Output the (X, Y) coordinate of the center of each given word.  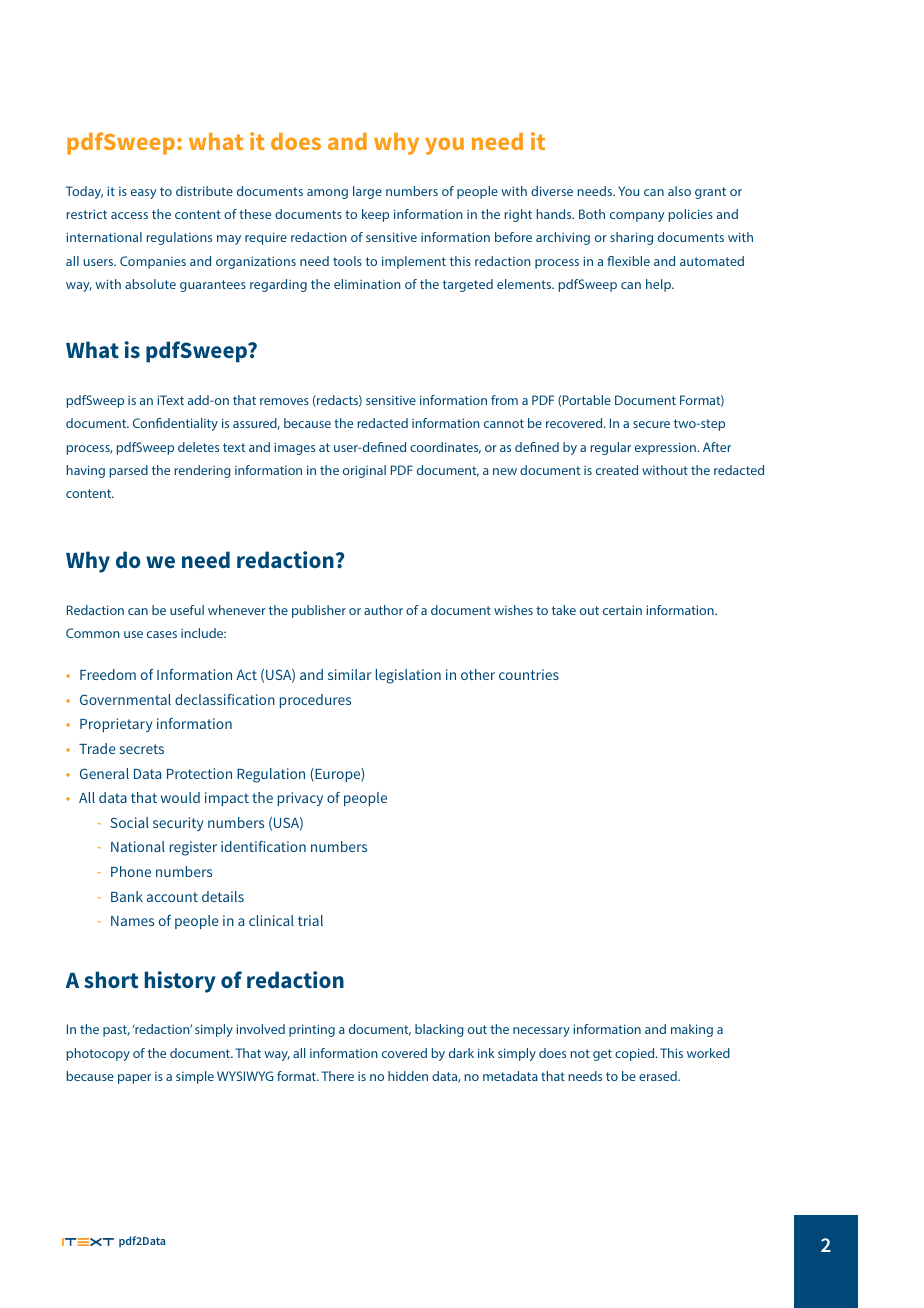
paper (134, 1079)
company (637, 217)
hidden (408, 1076)
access (129, 215)
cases (162, 634)
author (383, 610)
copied (636, 1054)
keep (375, 215)
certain (622, 610)
